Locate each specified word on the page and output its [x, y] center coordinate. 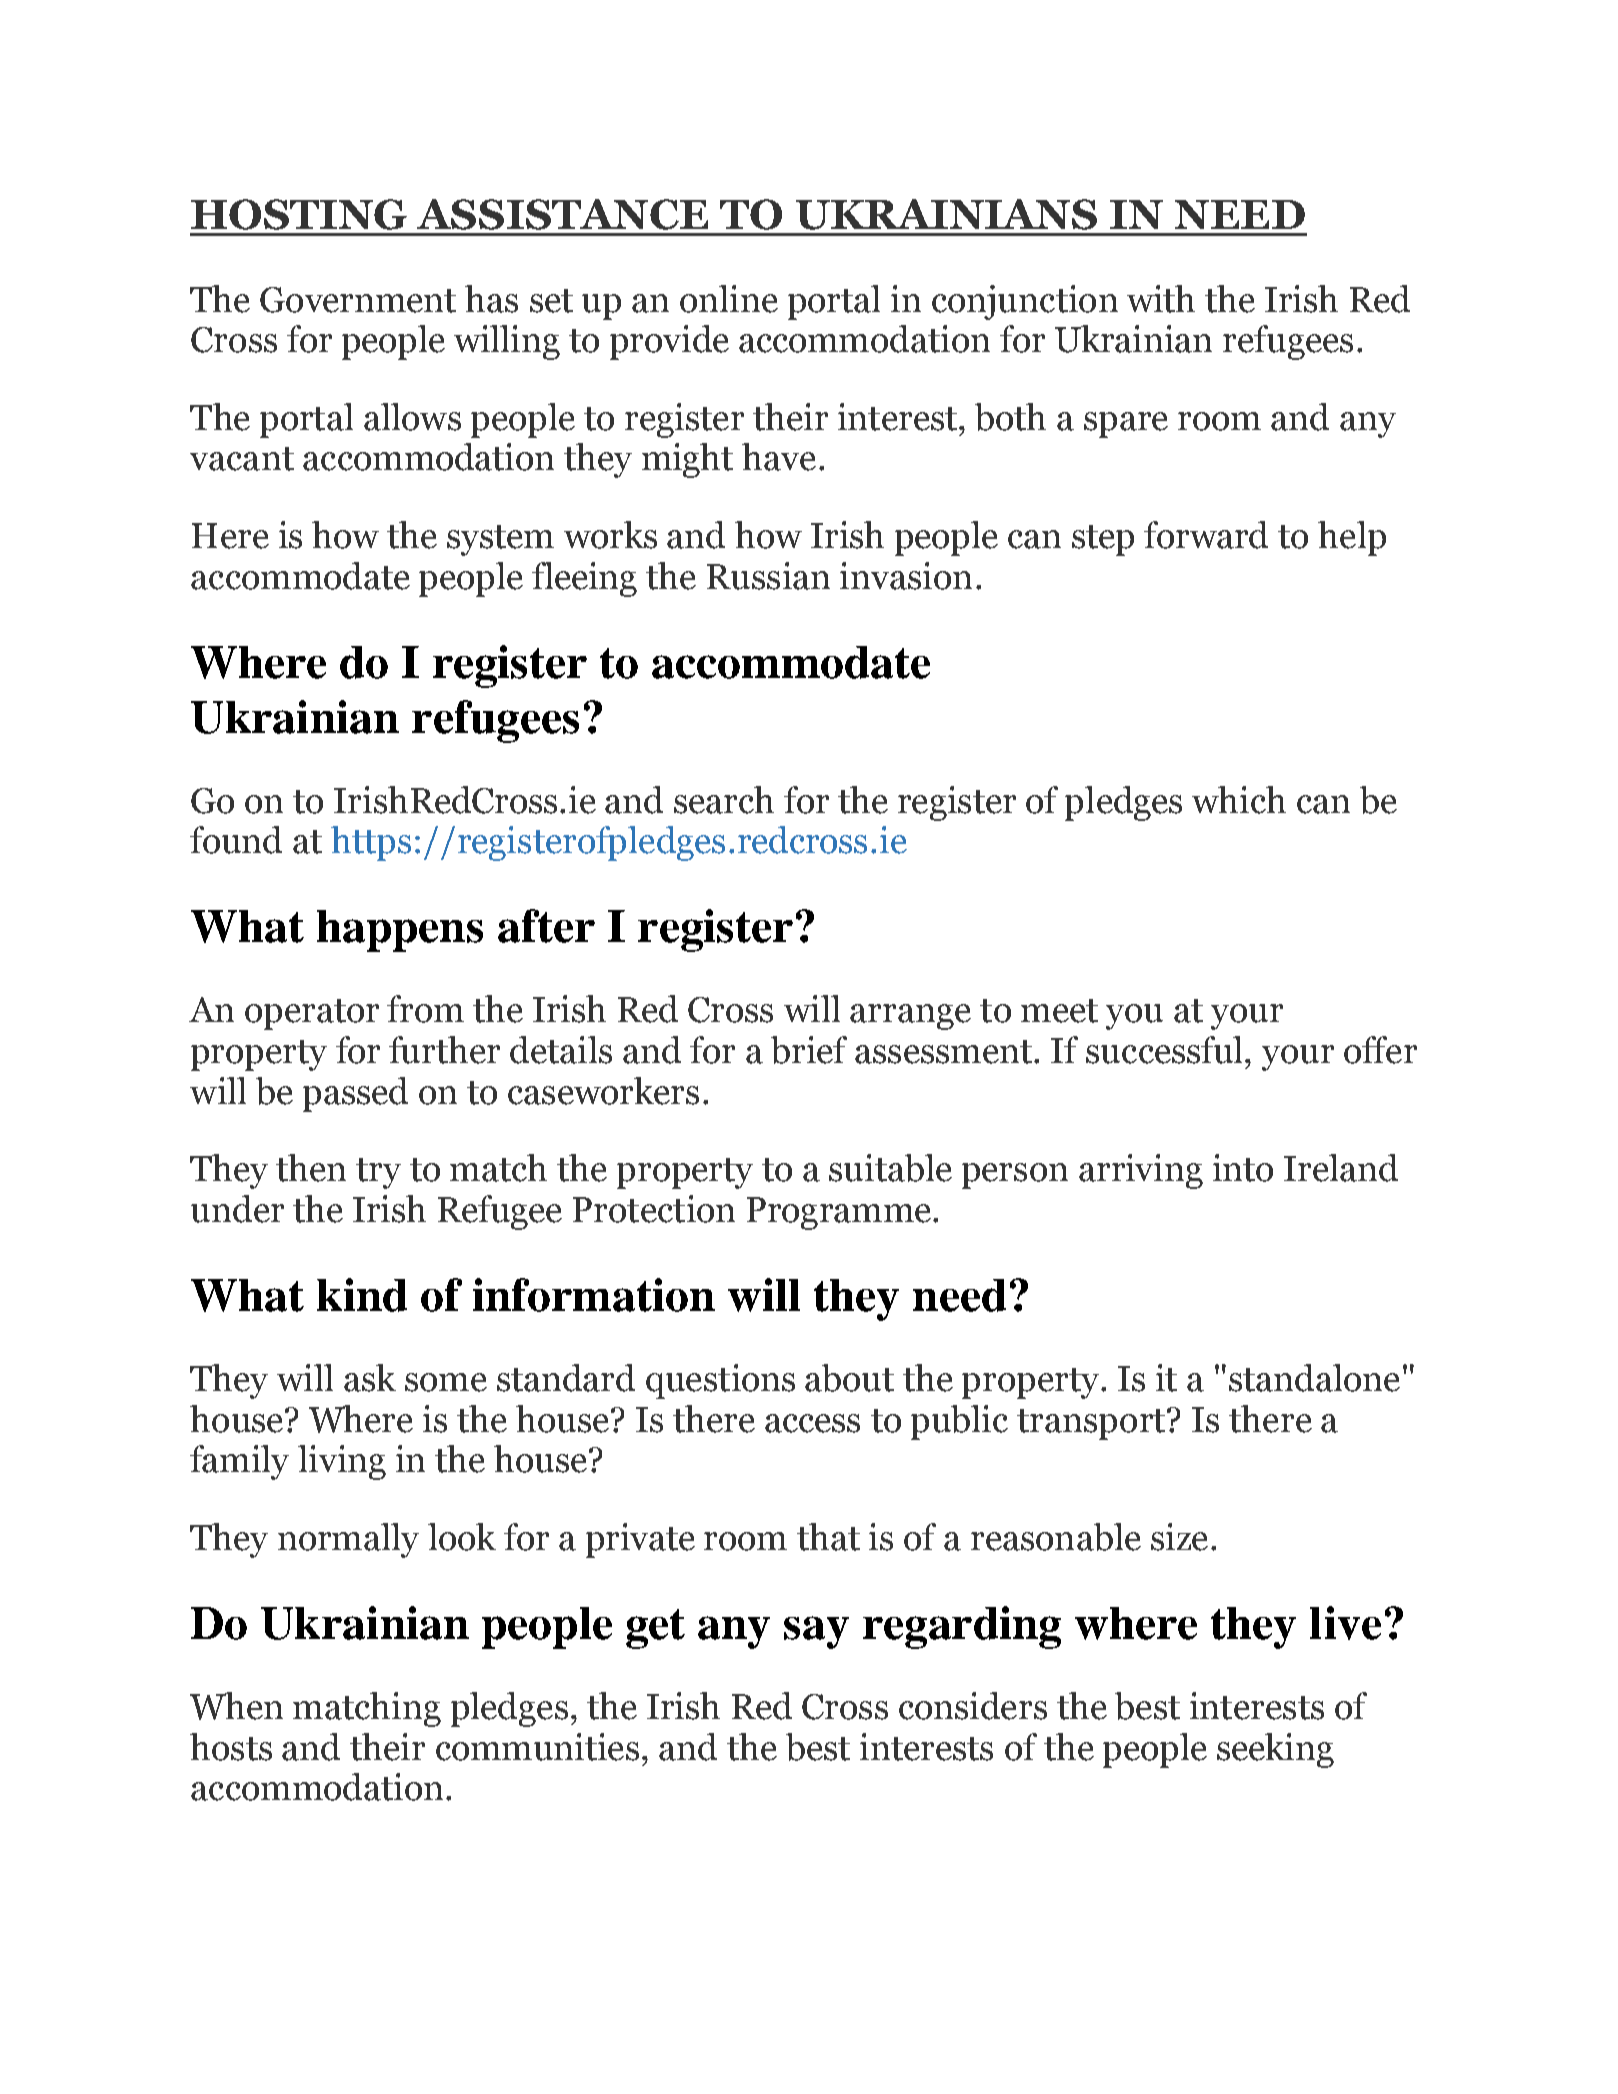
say [816, 1632]
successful [1166, 1050]
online [729, 299]
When [236, 1706]
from [425, 1009]
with [1161, 299]
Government [358, 300]
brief [809, 1050]
